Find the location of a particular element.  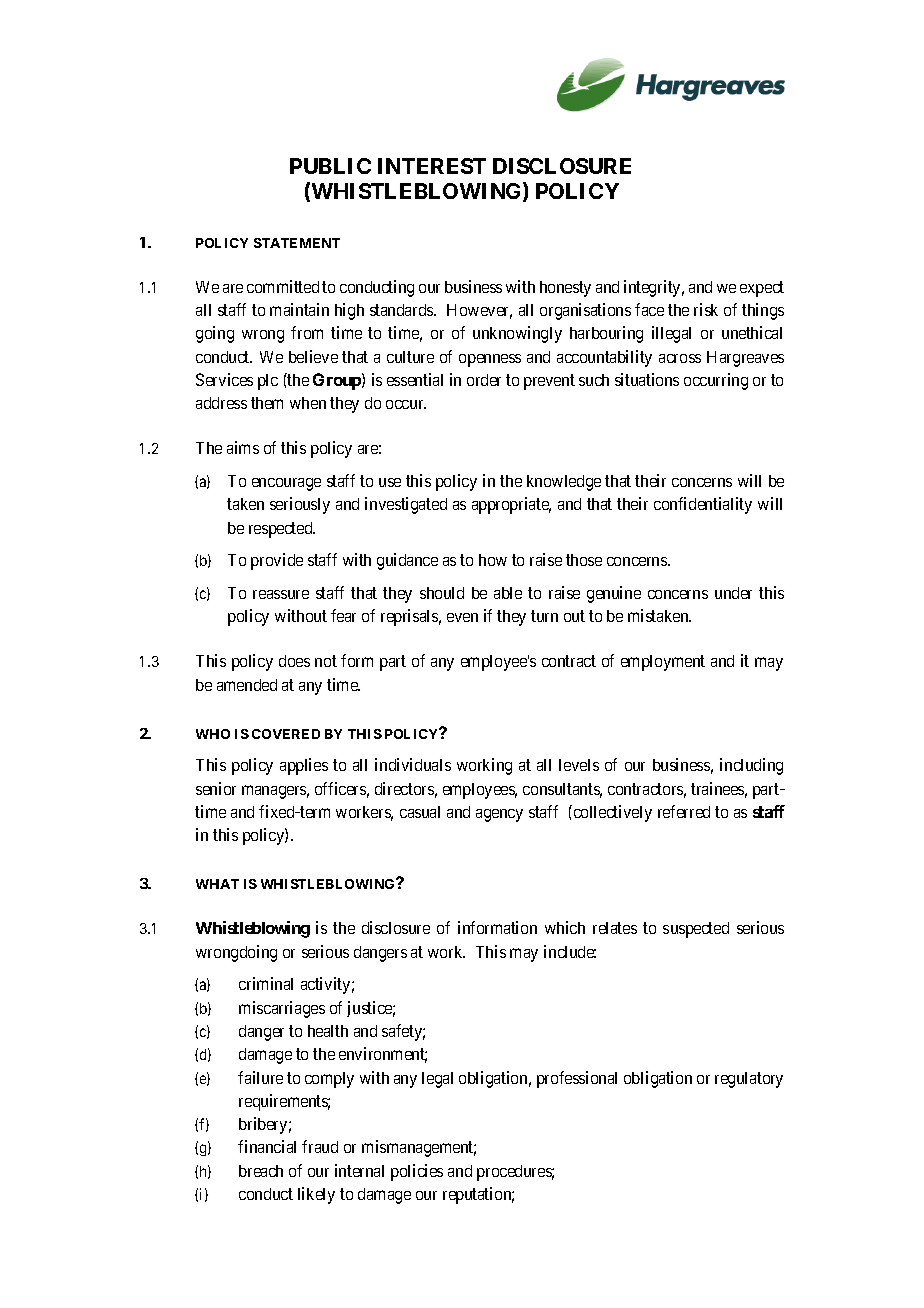

criminal is located at coordinates (266, 983).
